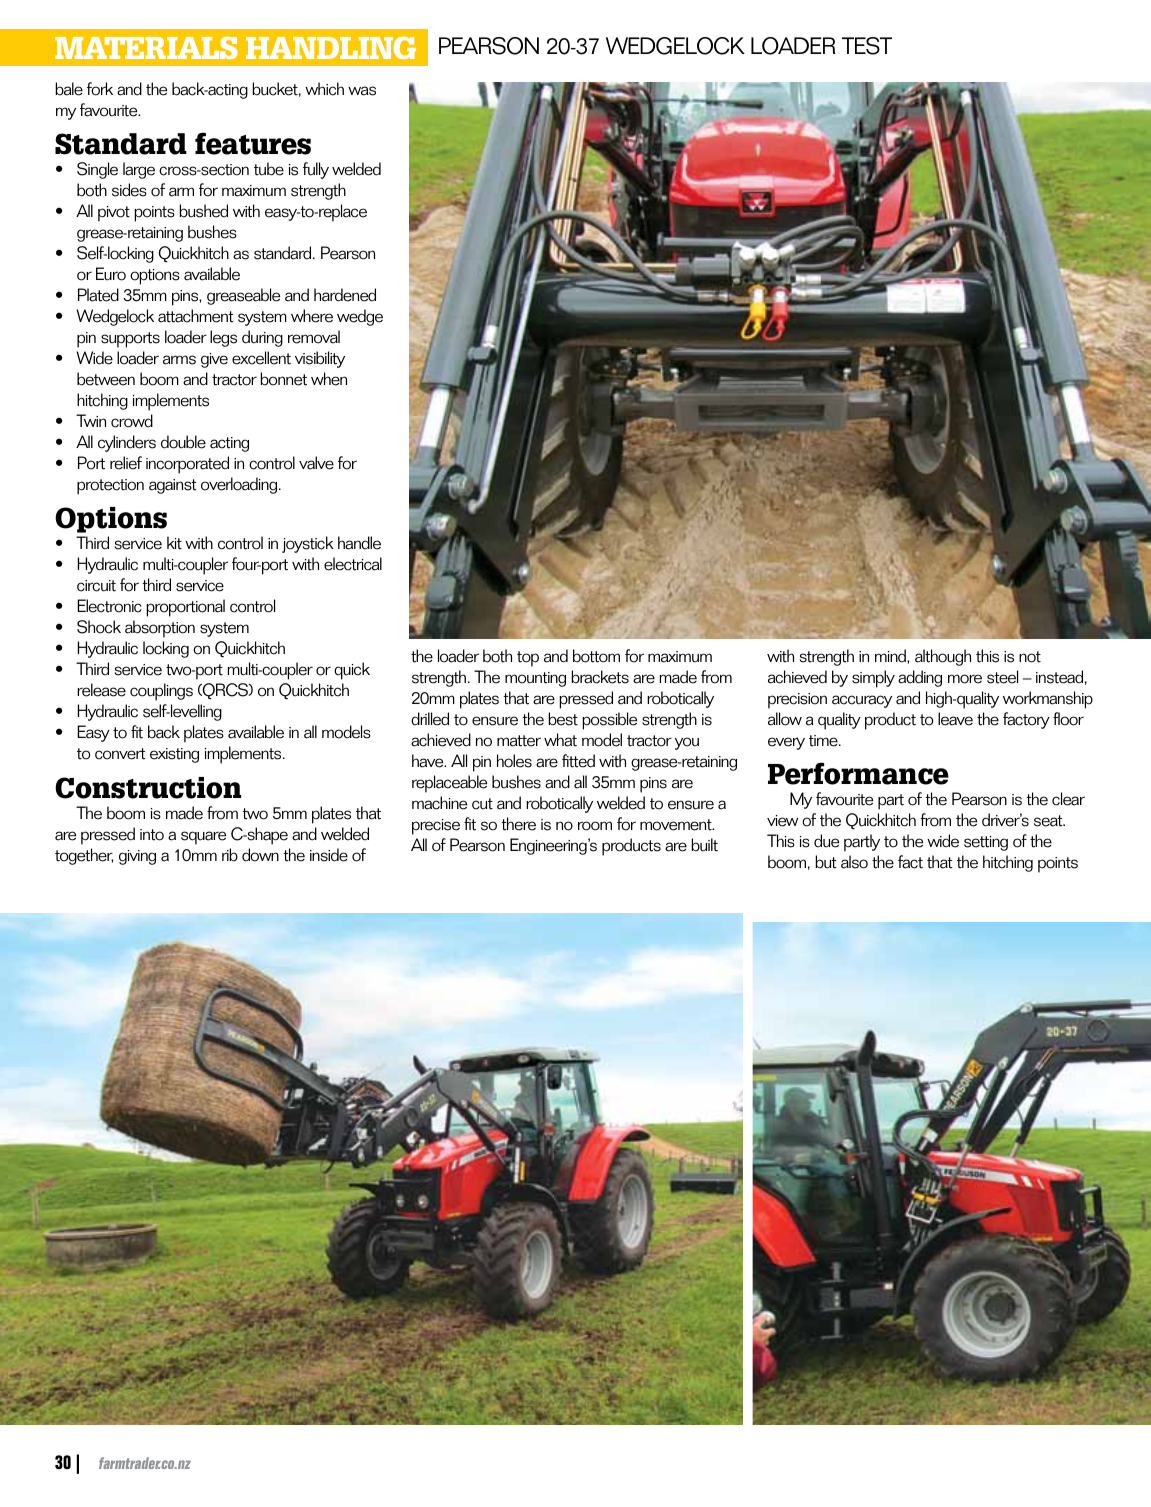 This document has width=1151, height=1507. Describe the element at coordinates (596, 656) in the document. I see `bottom` at that location.
